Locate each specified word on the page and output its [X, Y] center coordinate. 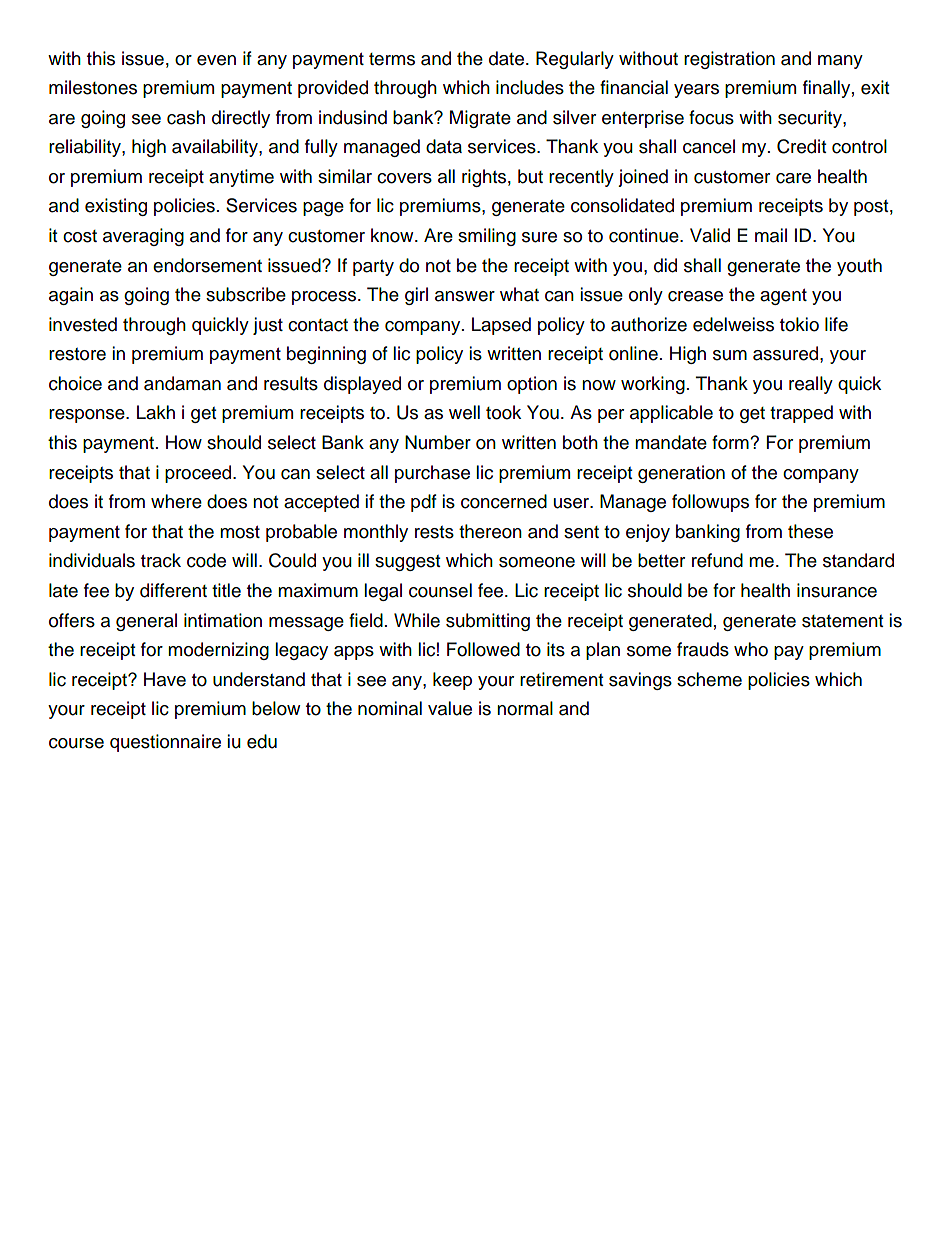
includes [530, 87]
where [176, 501]
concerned [504, 501]
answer [465, 296]
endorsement [207, 265]
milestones [93, 87]
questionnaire [165, 743]
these [810, 531]
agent [783, 297]
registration [729, 60]
